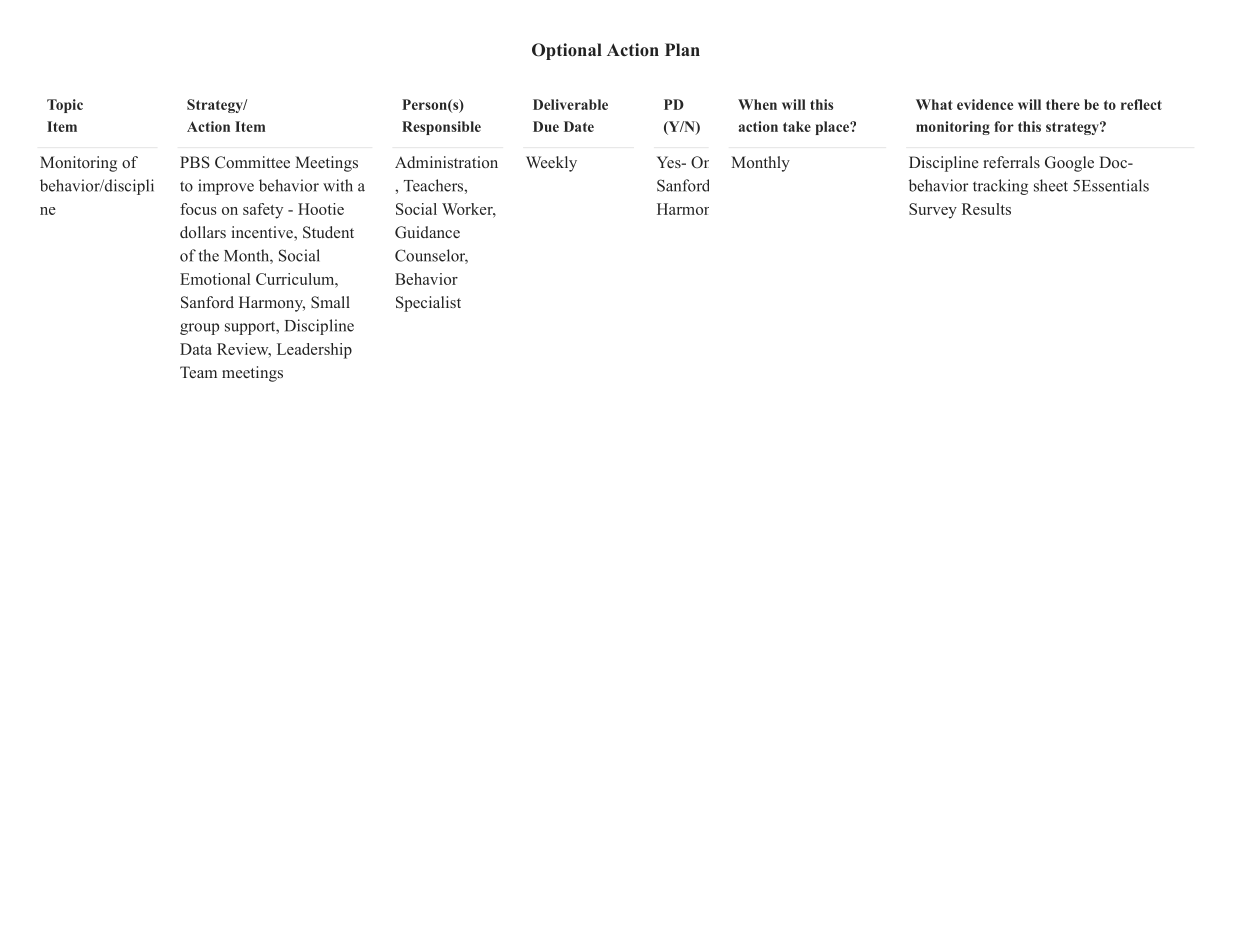  What do you see at coordinates (1011, 162) in the document?
I see `referrals` at bounding box center [1011, 162].
